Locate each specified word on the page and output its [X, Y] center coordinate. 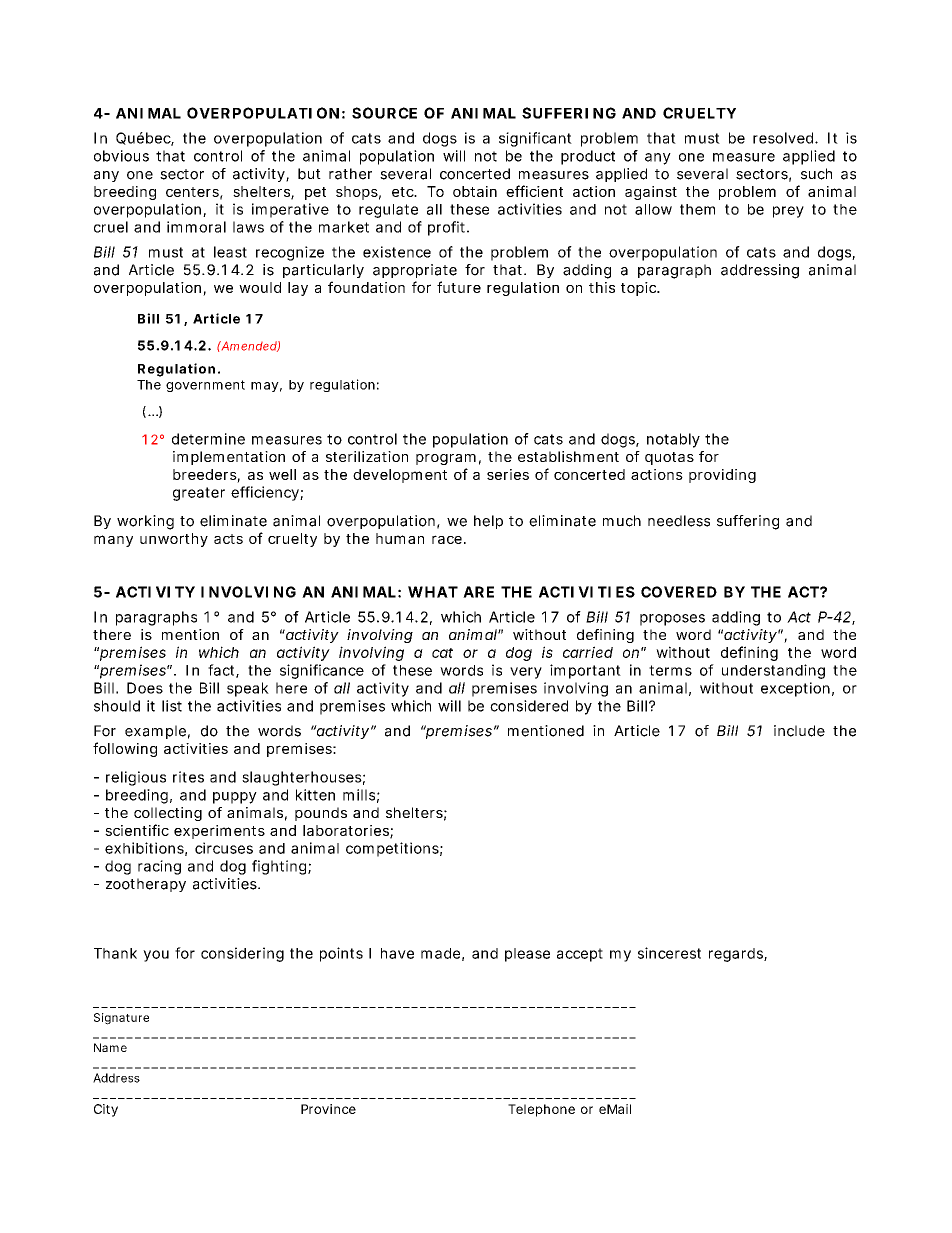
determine [208, 439]
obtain [475, 191]
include [799, 731]
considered [529, 706]
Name [110, 1047]
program [446, 459]
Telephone [541, 1110]
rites [188, 777]
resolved [784, 138]
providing [722, 476]
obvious [121, 156]
